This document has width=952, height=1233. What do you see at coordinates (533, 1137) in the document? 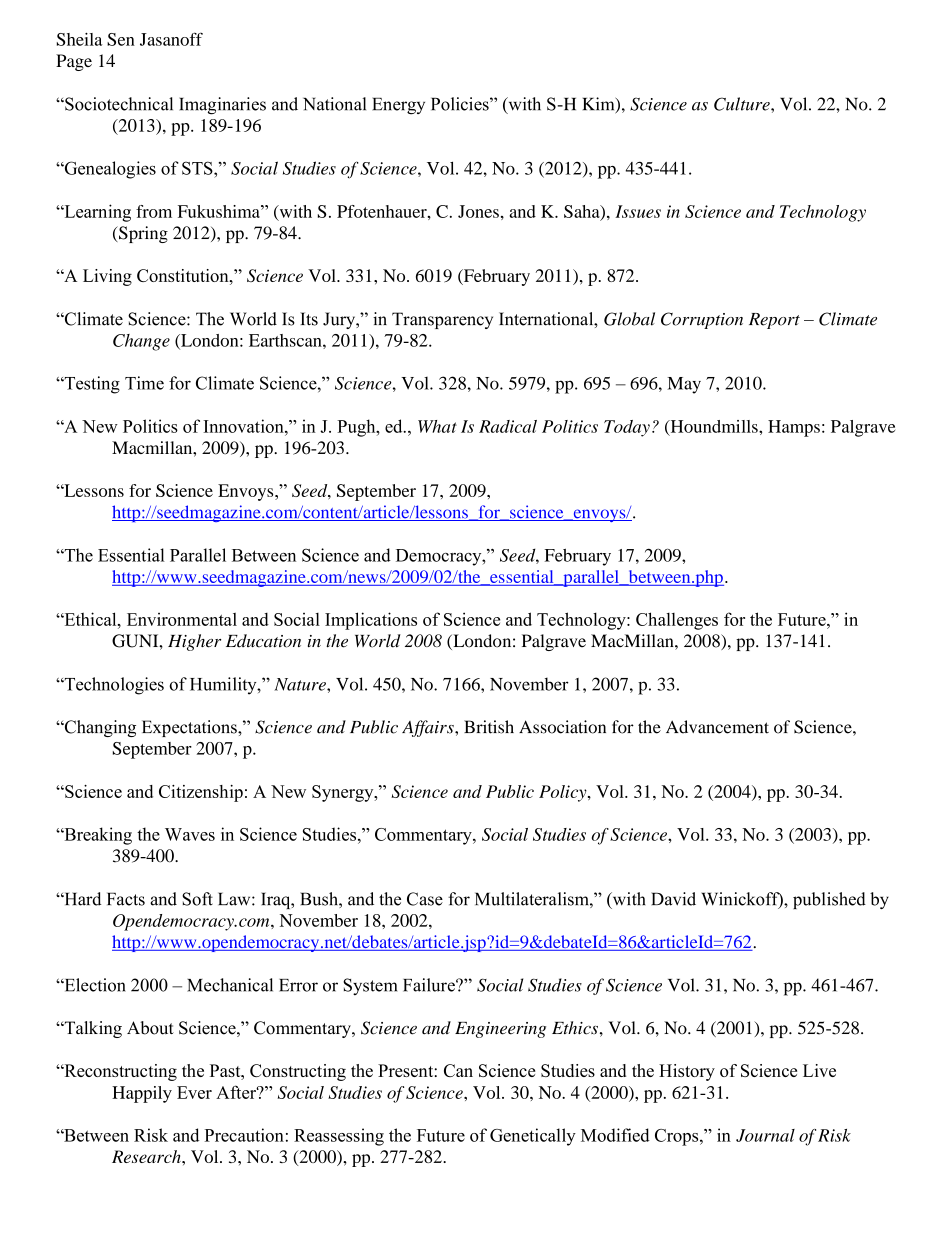
I see `Genetically` at bounding box center [533, 1137].
